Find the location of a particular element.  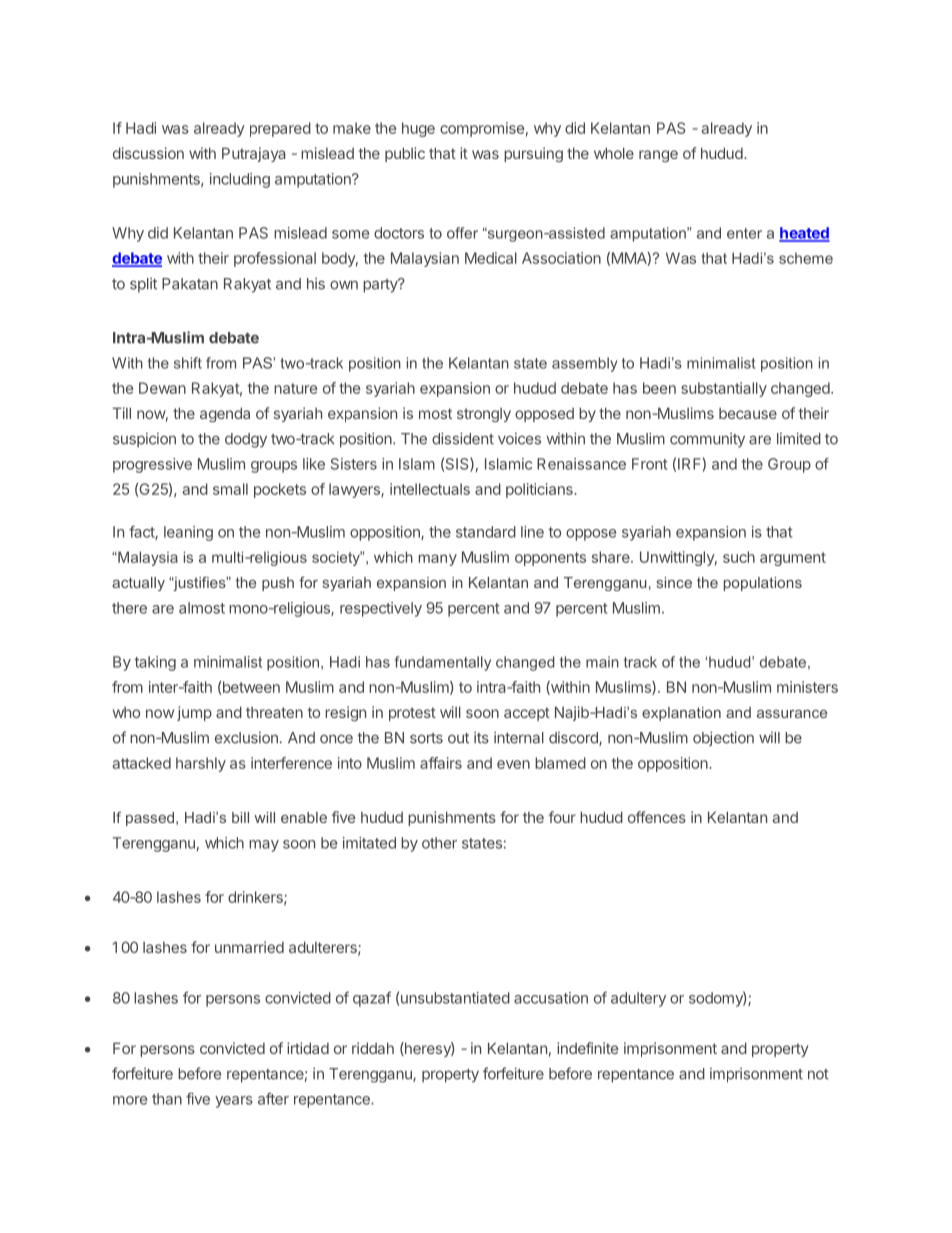

substantially is located at coordinates (724, 389).
